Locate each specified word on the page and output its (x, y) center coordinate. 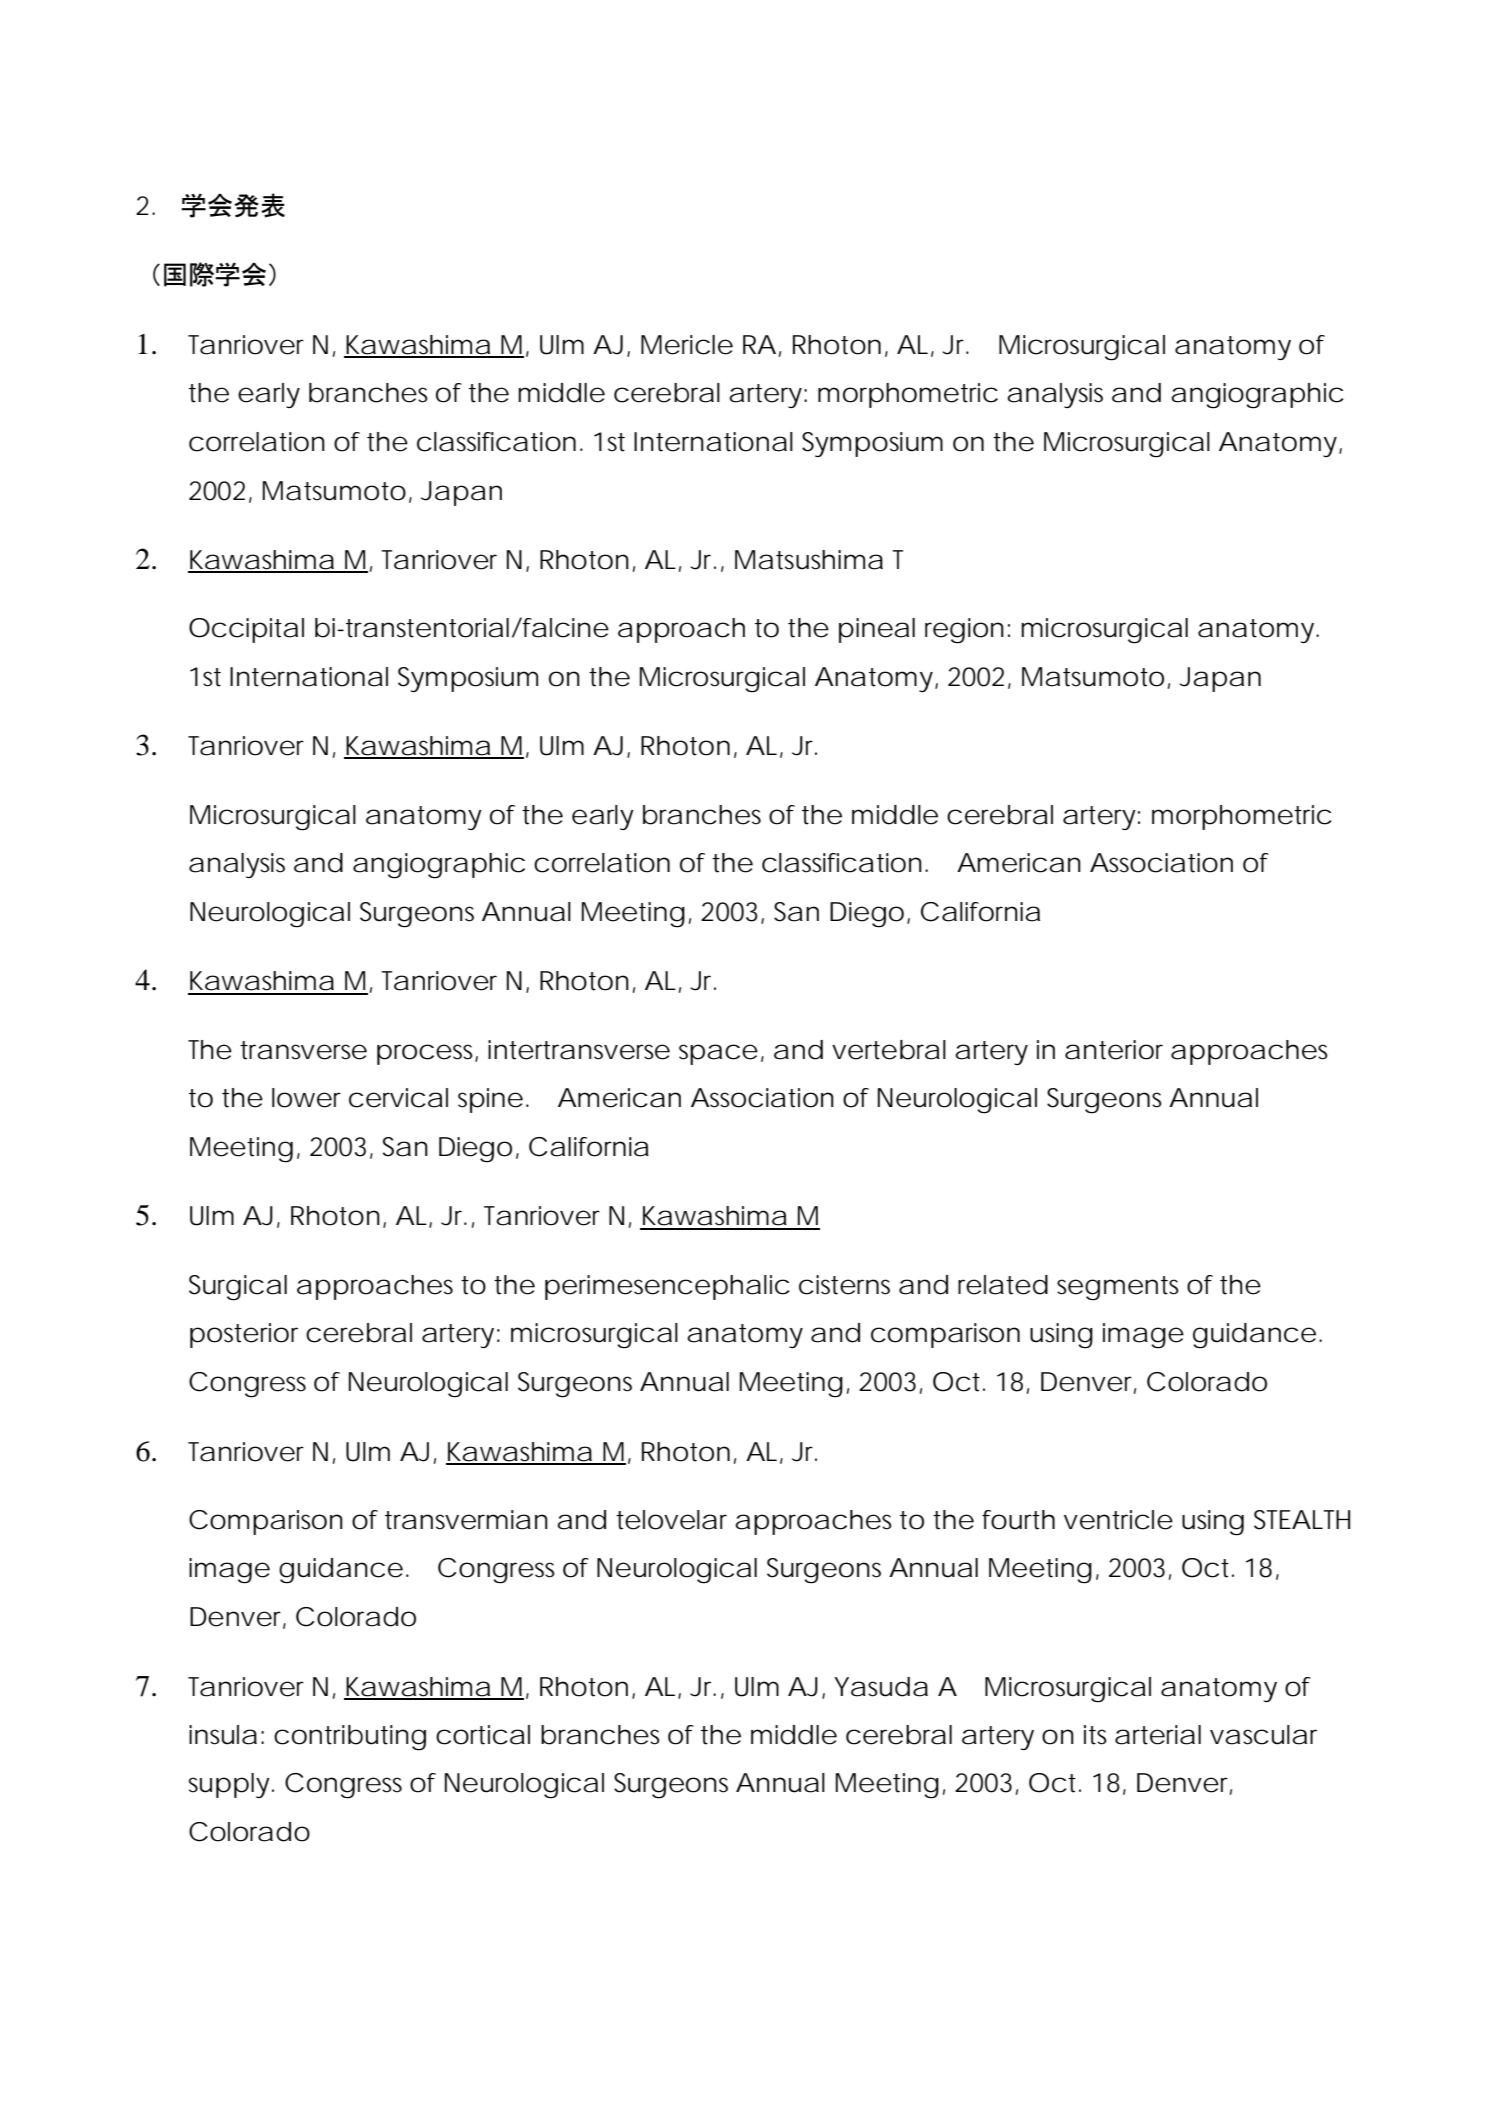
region (964, 631)
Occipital (246, 630)
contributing (350, 1738)
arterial (1158, 1735)
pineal (877, 630)
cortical (483, 1735)
